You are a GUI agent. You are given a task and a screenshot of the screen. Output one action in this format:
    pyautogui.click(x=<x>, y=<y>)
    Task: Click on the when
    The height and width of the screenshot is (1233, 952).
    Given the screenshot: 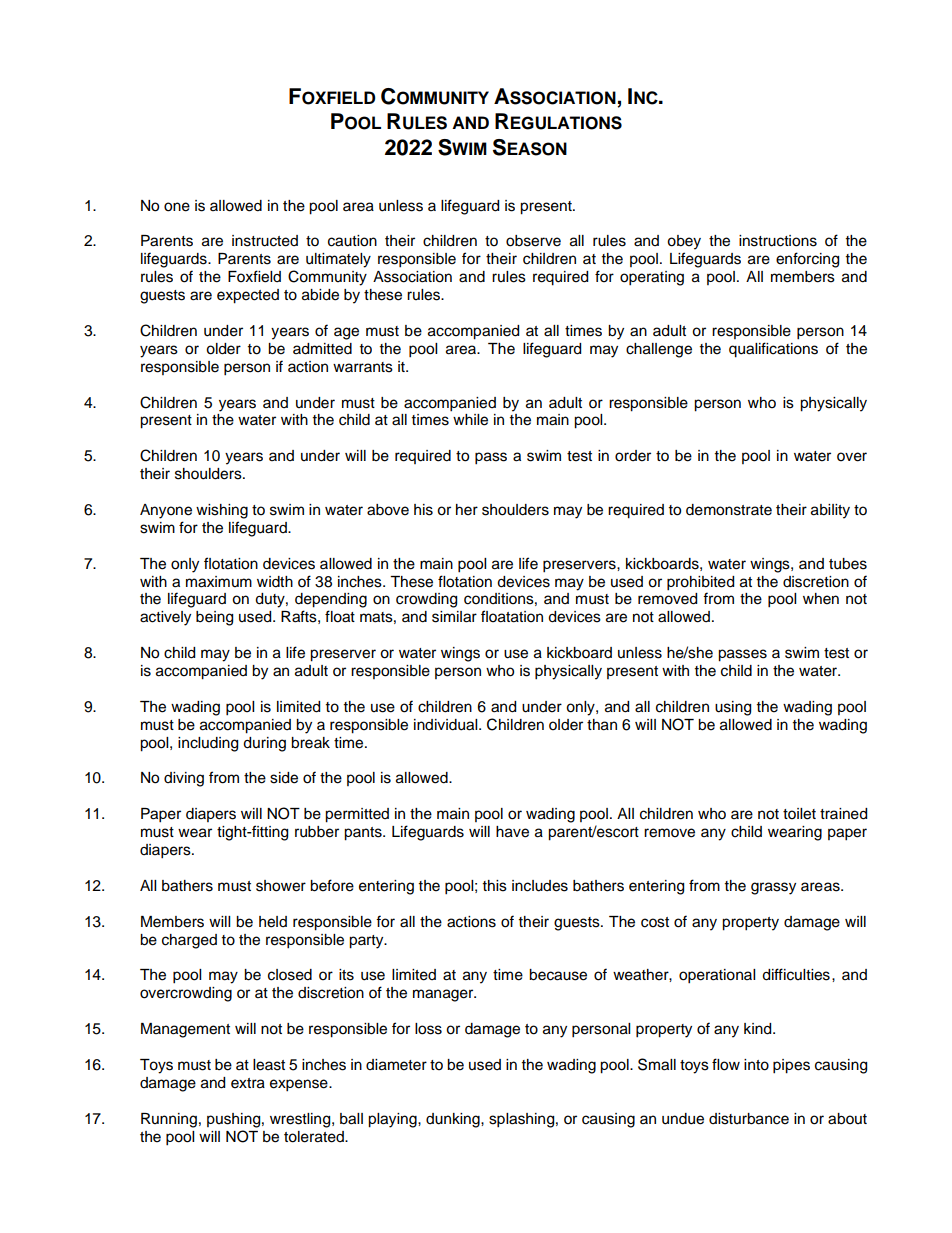 What is the action you would take?
    pyautogui.click(x=821, y=599)
